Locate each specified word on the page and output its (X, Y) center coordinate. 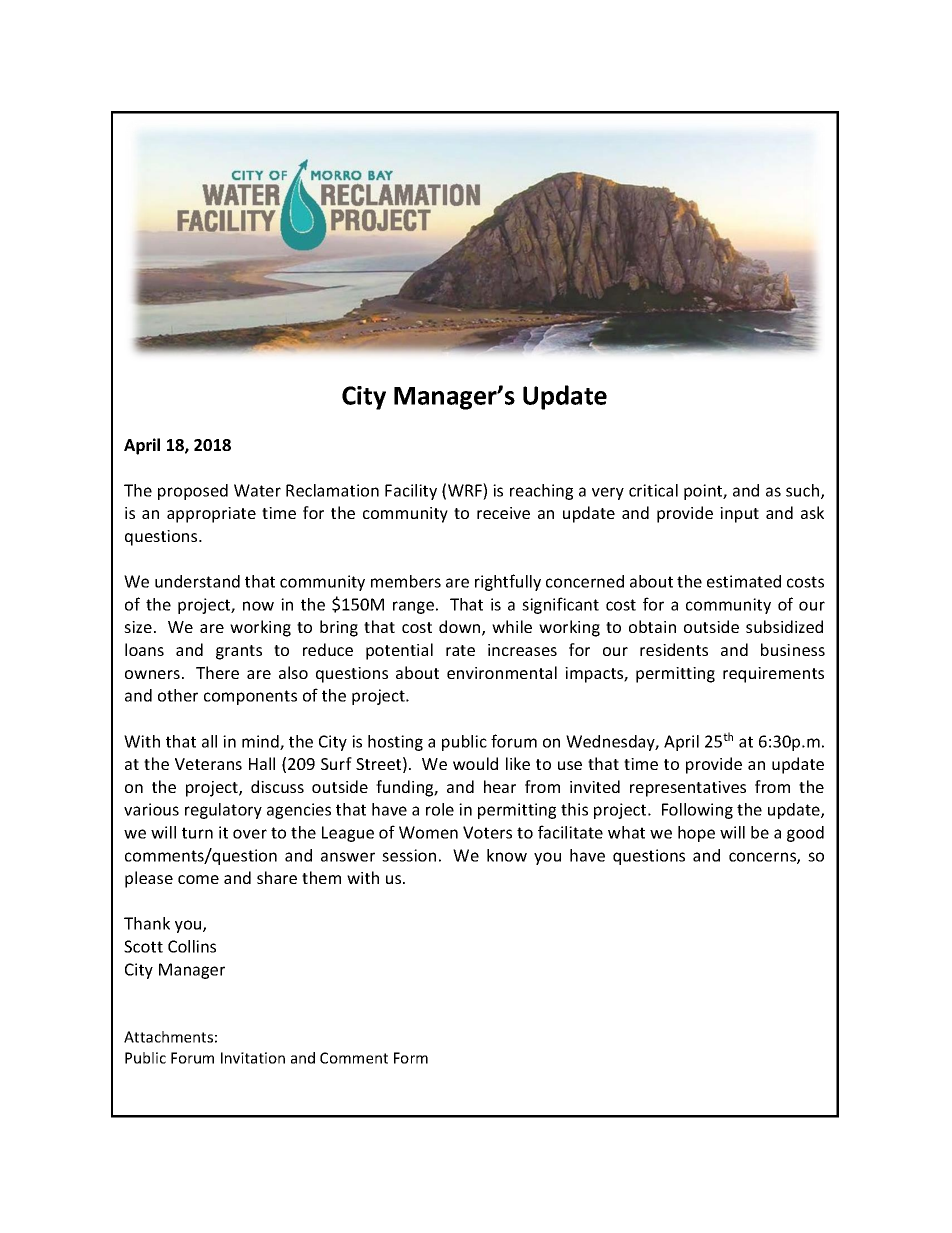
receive (503, 513)
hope (696, 834)
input (739, 515)
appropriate (211, 515)
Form (411, 1058)
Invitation (253, 1058)
